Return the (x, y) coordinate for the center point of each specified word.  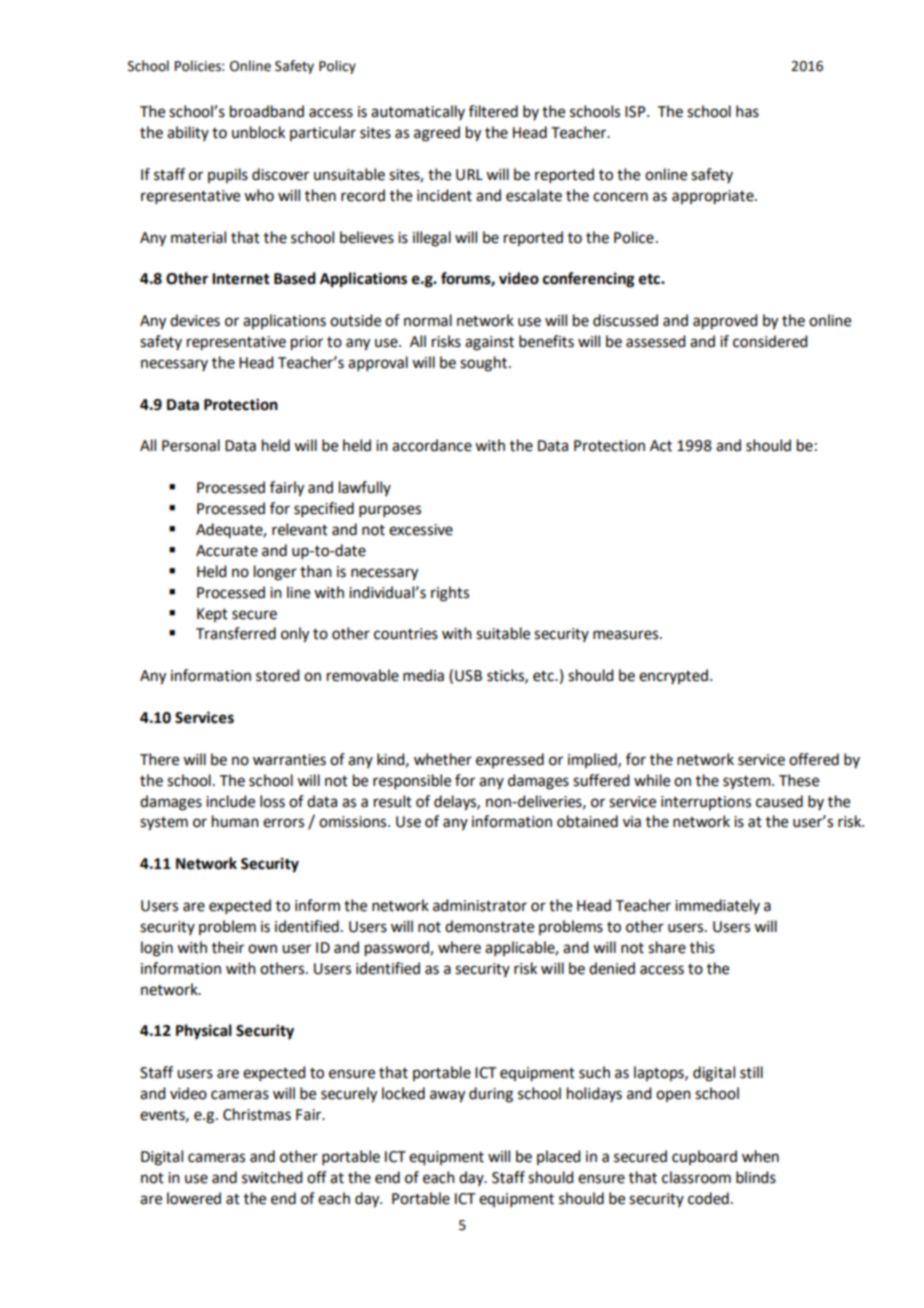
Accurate (227, 551)
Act (661, 446)
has (747, 111)
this (702, 947)
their (228, 947)
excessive (421, 530)
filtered (493, 111)
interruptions (706, 803)
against (489, 343)
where (459, 947)
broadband (267, 111)
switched (272, 1177)
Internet (241, 279)
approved (725, 322)
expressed (510, 760)
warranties (289, 760)
